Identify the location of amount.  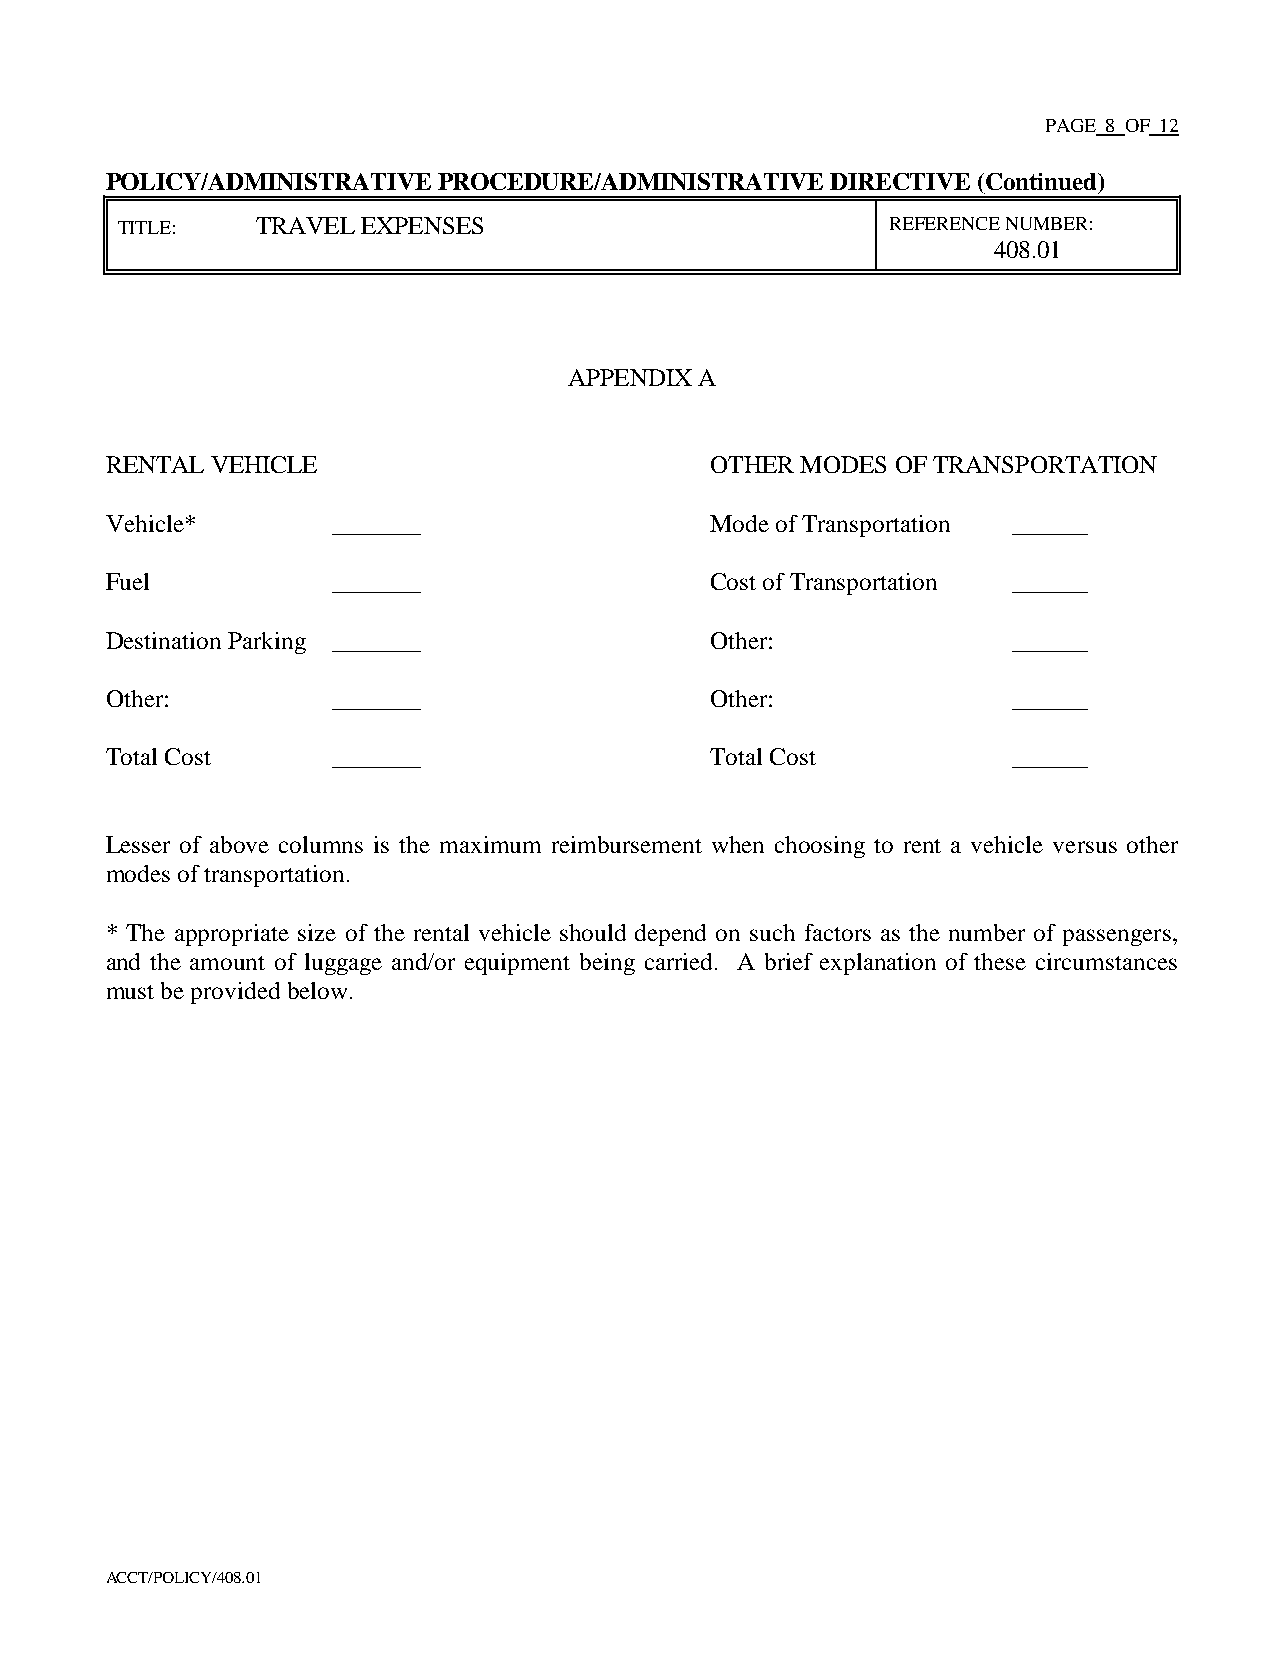
(227, 963).
